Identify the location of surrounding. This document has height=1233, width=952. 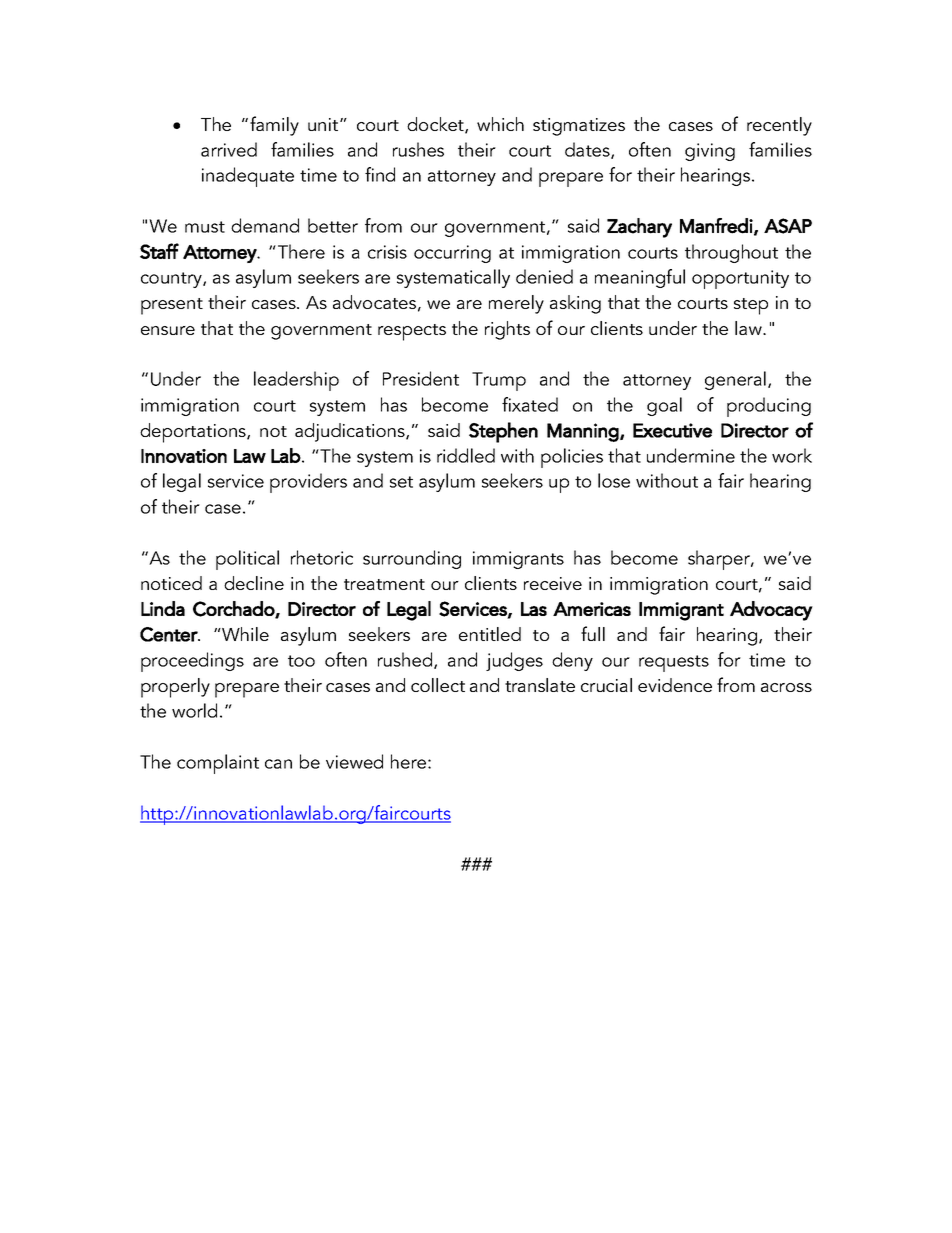
(412, 559).
